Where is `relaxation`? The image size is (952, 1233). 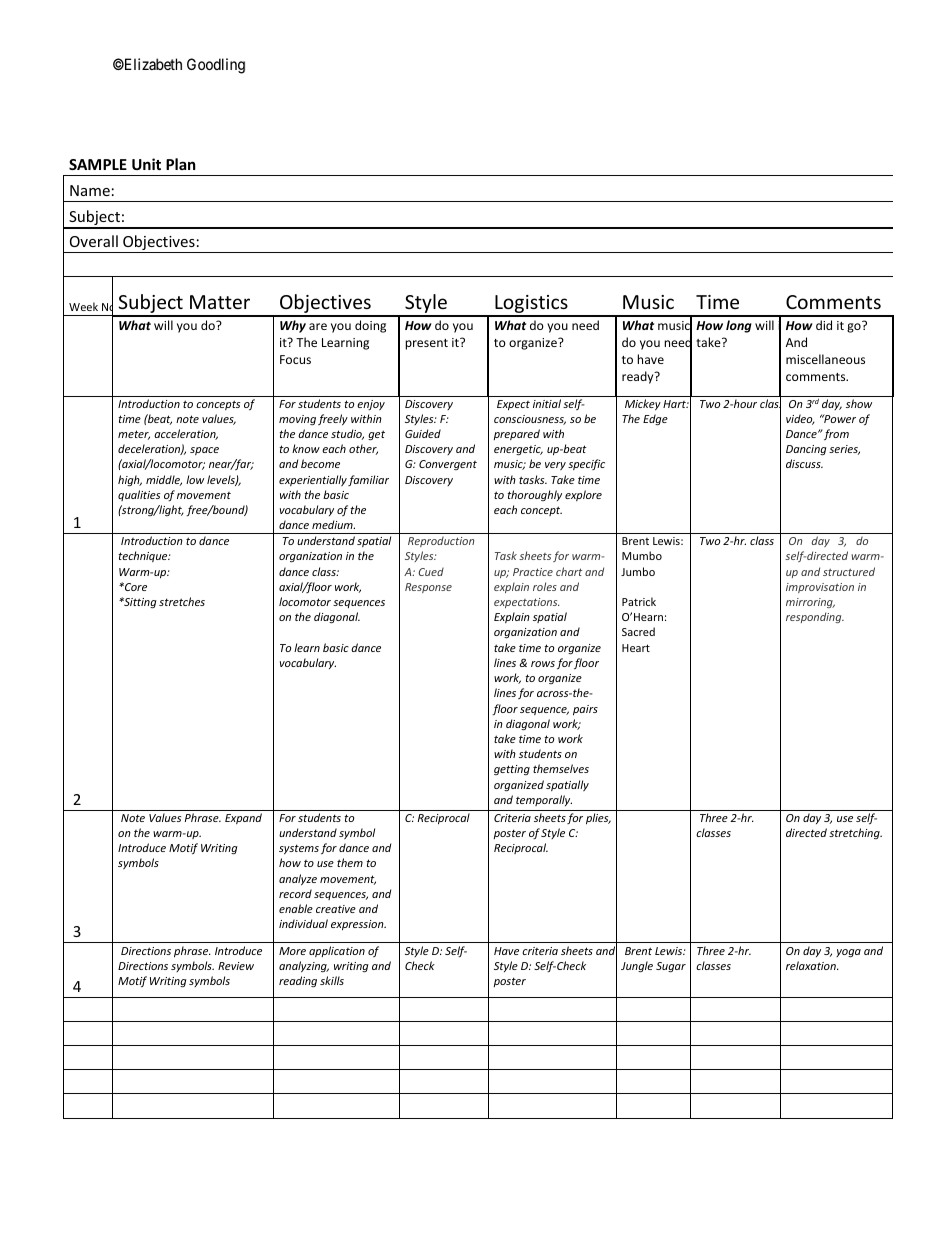
relaxation is located at coordinates (812, 965).
